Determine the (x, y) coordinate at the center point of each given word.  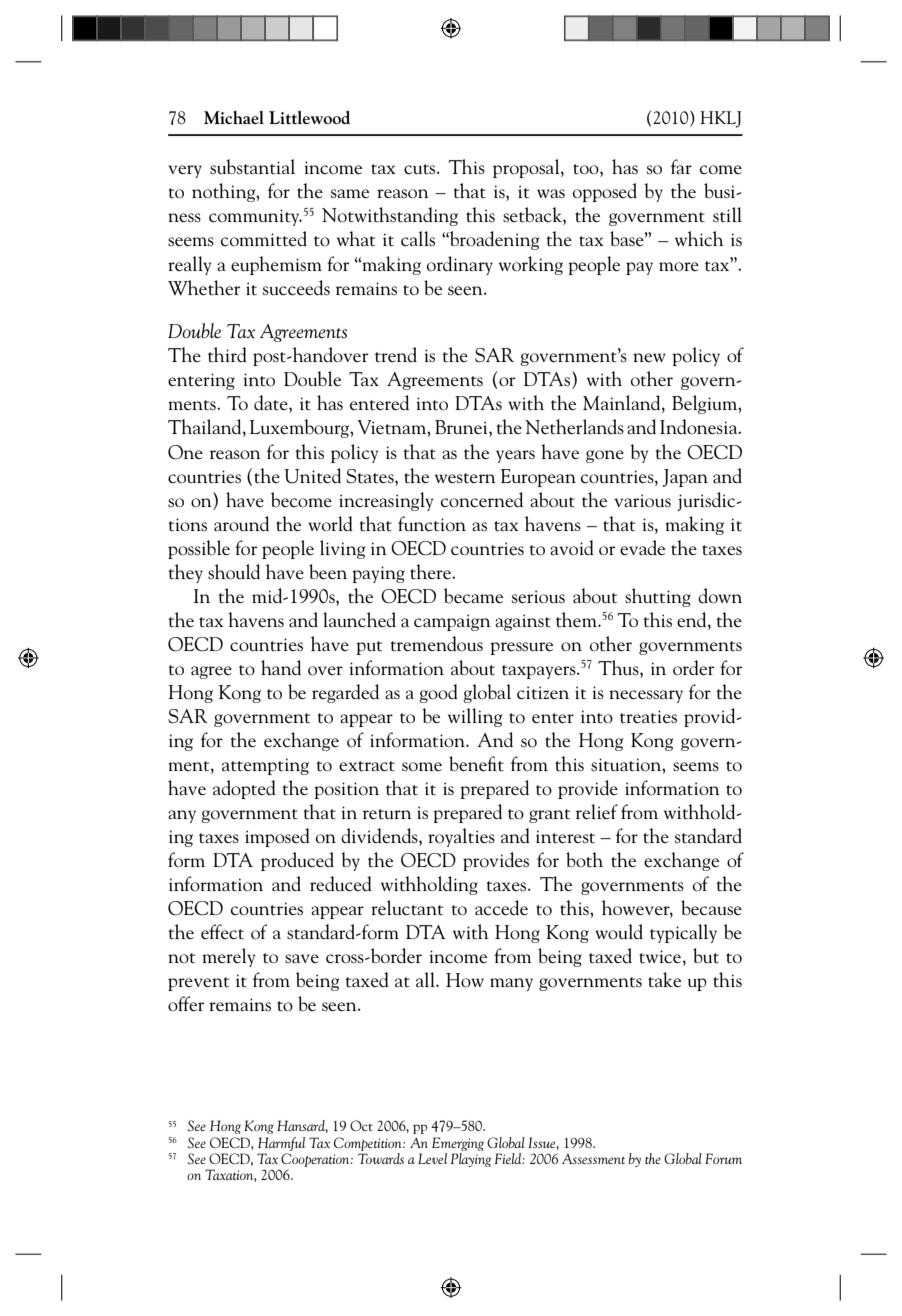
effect (222, 932)
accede (501, 908)
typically (683, 933)
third (227, 355)
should (234, 572)
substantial (252, 167)
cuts (421, 169)
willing (475, 717)
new (649, 358)
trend (396, 355)
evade (642, 548)
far (681, 166)
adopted (244, 789)
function (432, 523)
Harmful (281, 1144)
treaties (648, 717)
